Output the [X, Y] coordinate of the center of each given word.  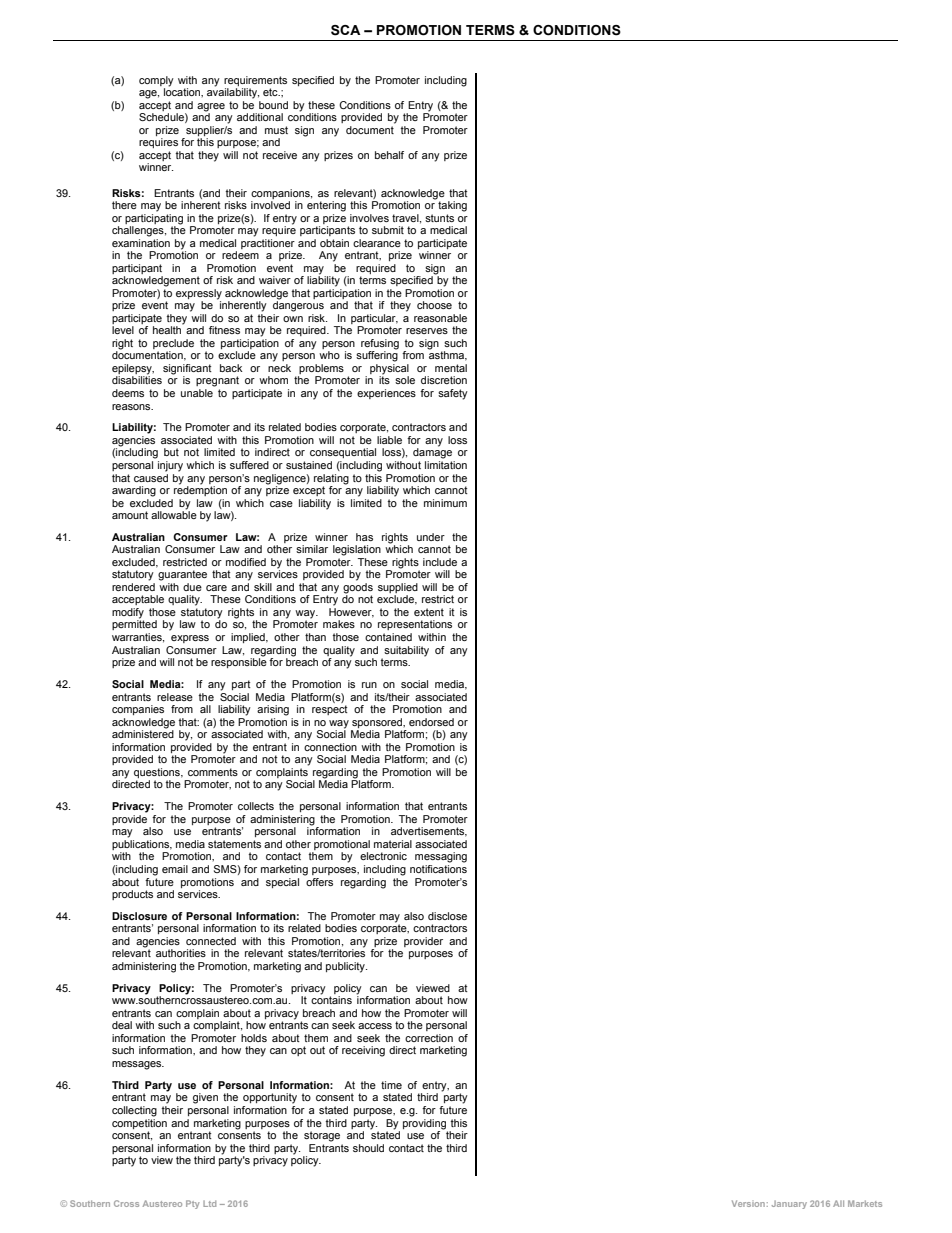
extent [429, 612]
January [789, 1204]
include [440, 562]
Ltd [209, 1203]
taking [452, 206]
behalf [389, 155]
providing [424, 1123]
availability [233, 92]
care [216, 588]
